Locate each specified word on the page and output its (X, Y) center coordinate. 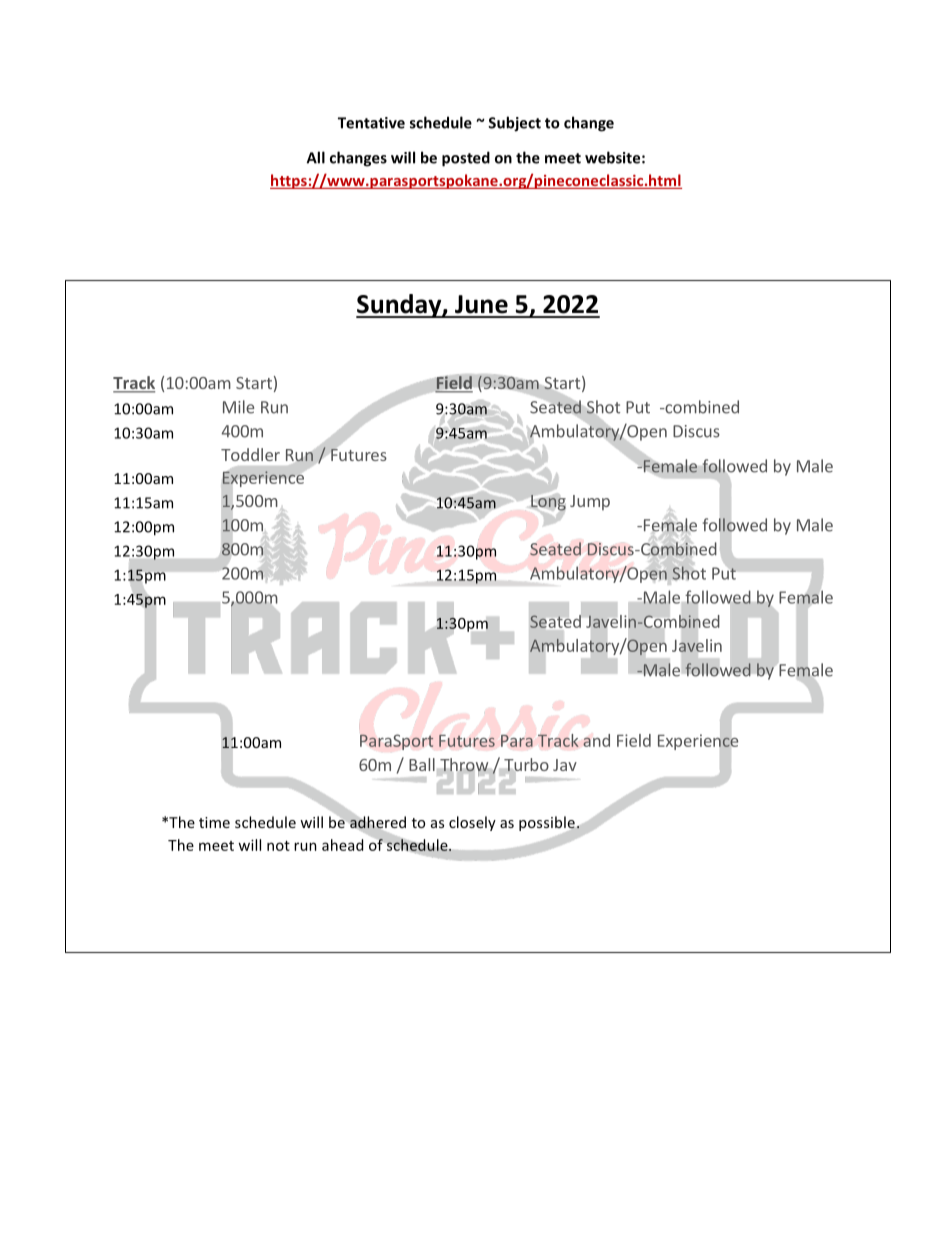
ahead (342, 845)
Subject (514, 124)
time (214, 822)
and (596, 740)
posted (466, 159)
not (278, 846)
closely (472, 823)
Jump (590, 502)
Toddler (250, 454)
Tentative (371, 123)
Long (548, 503)
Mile (238, 407)
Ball (422, 764)
